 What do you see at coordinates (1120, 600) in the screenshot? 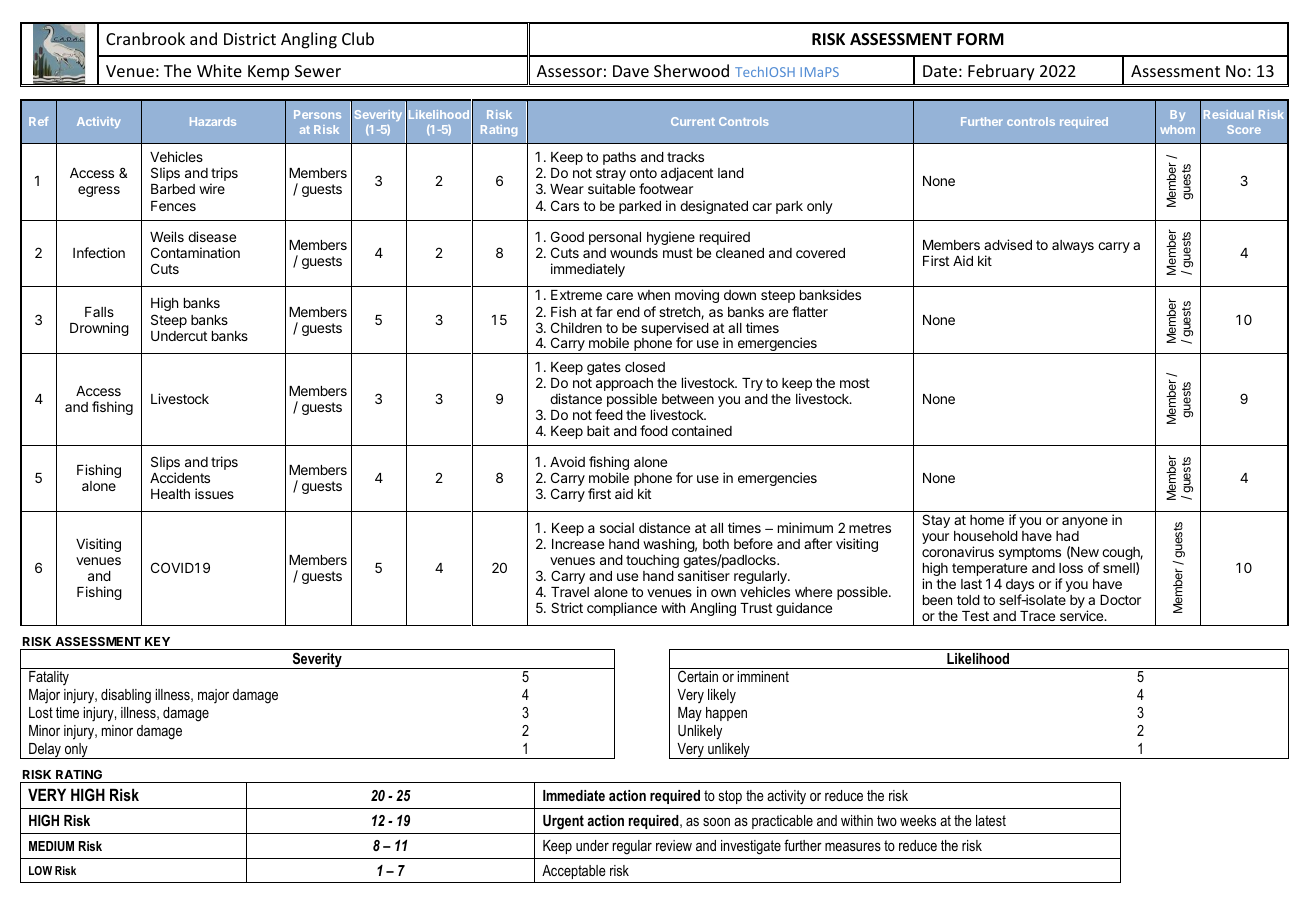
I see `Doctor` at bounding box center [1120, 600].
